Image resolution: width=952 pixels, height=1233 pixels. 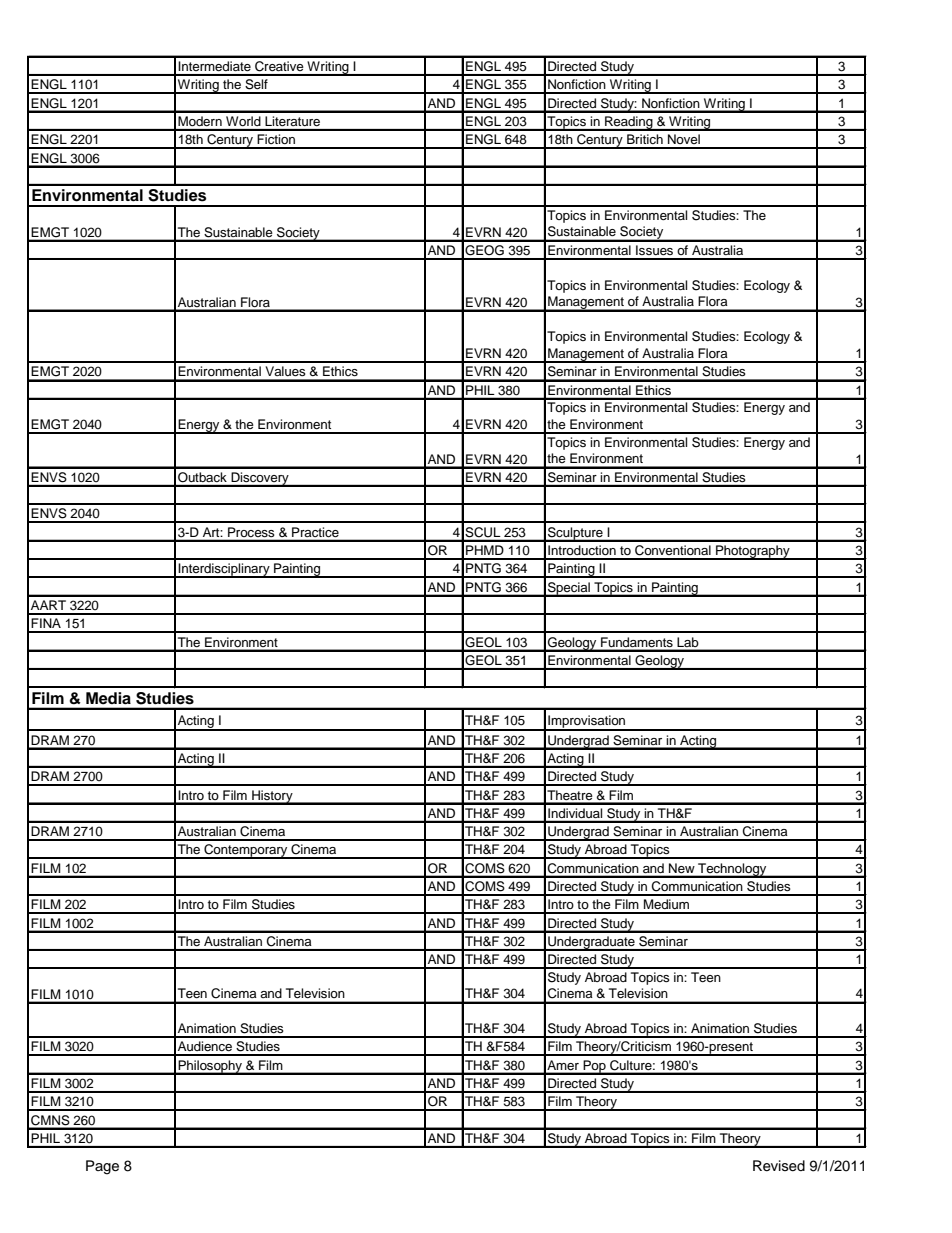 I want to click on Page, so click(x=102, y=1167).
